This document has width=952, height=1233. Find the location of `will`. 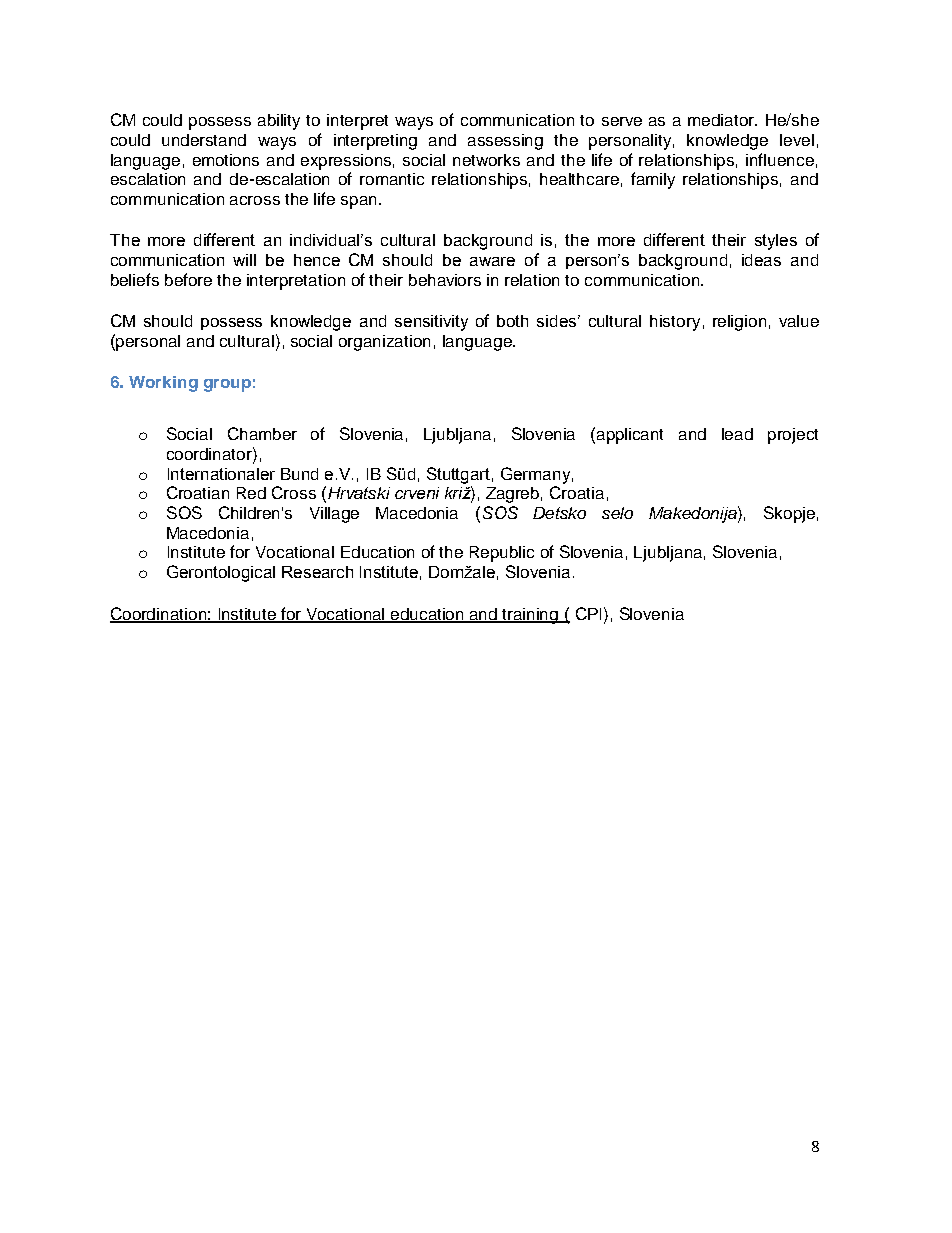

will is located at coordinates (244, 260).
